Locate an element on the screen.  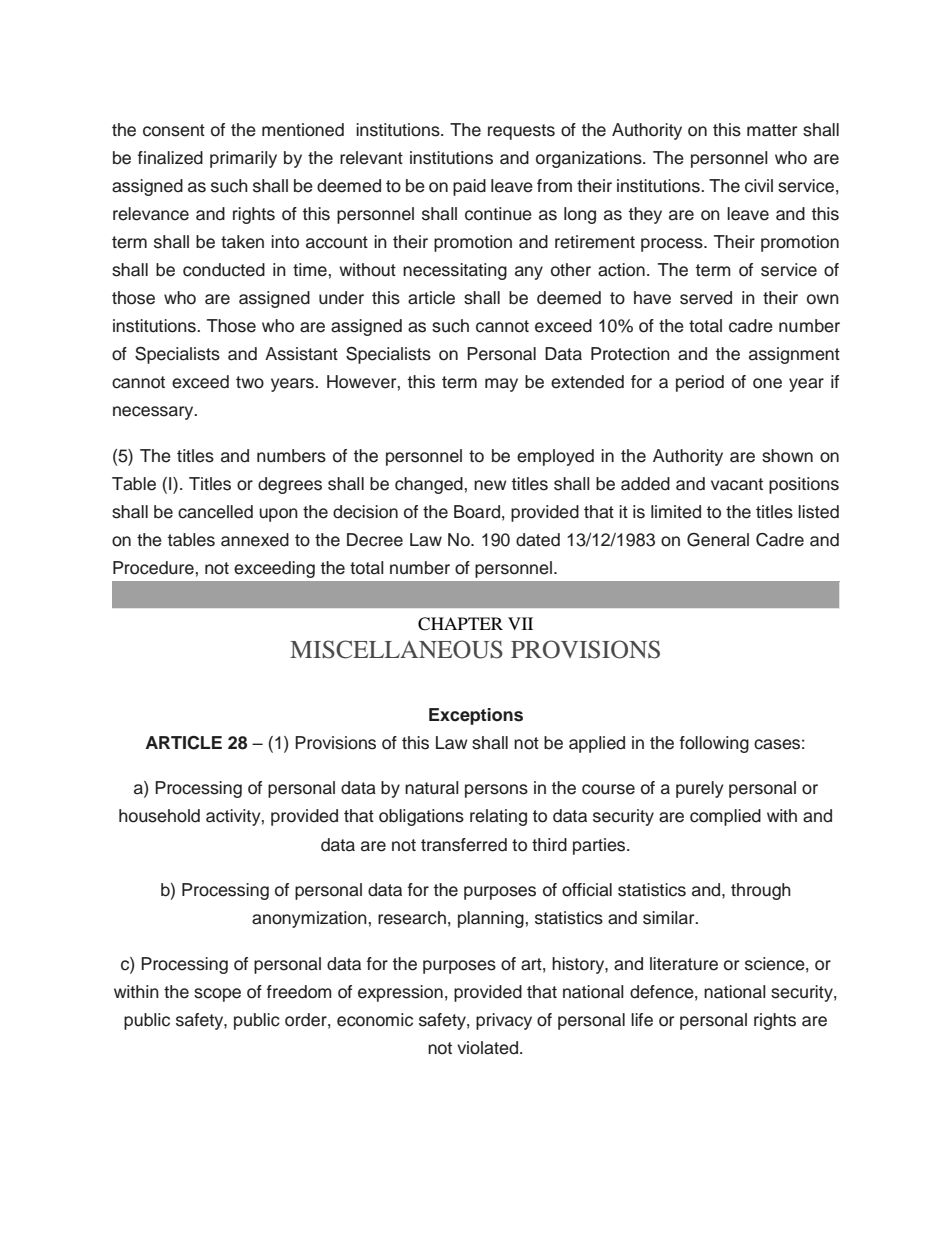
scope is located at coordinates (217, 995).
